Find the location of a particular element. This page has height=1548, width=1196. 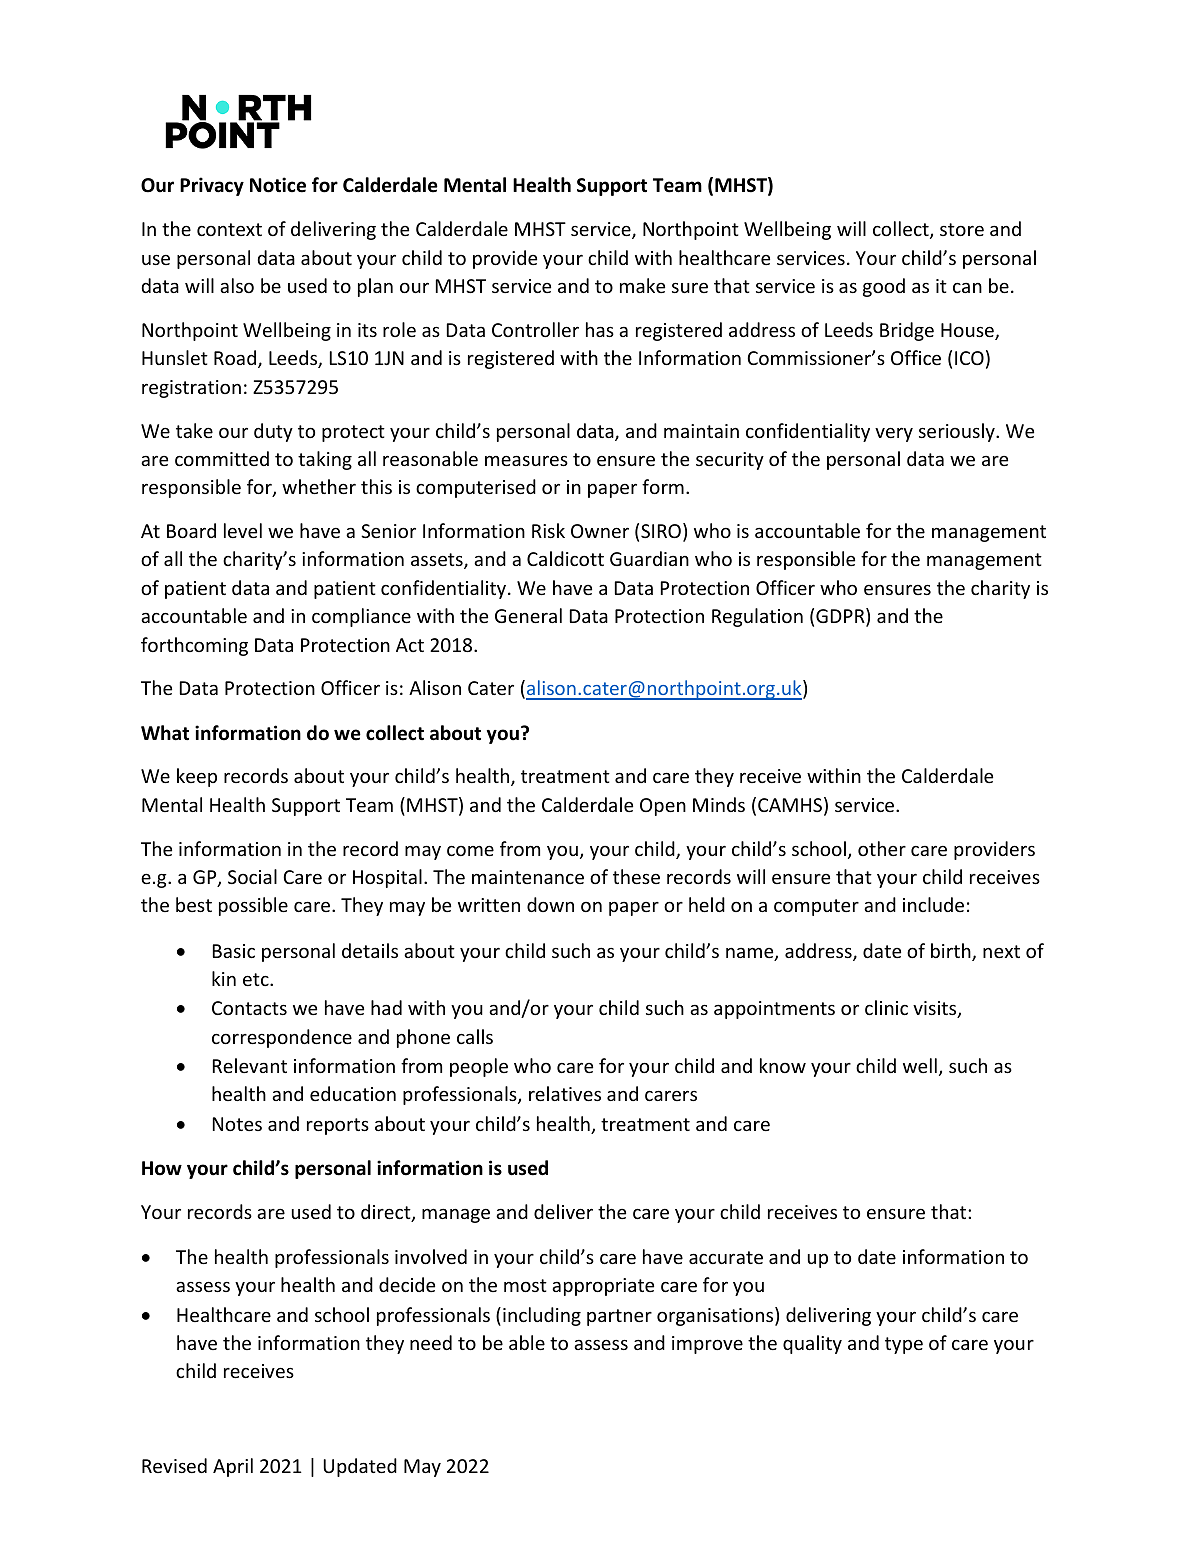

Notes is located at coordinates (237, 1124).
